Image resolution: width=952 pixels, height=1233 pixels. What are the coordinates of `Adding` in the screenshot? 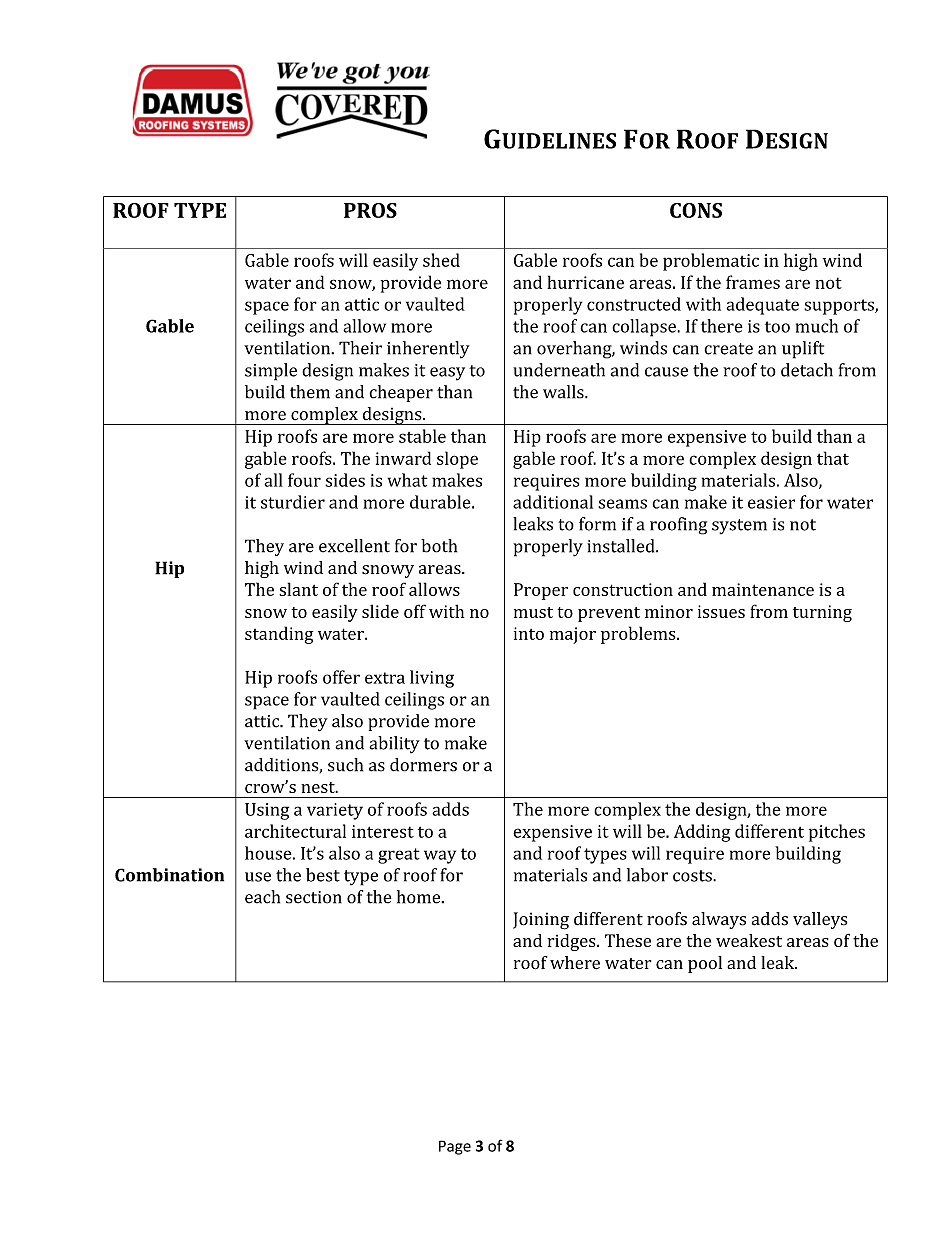 It's located at (702, 833).
